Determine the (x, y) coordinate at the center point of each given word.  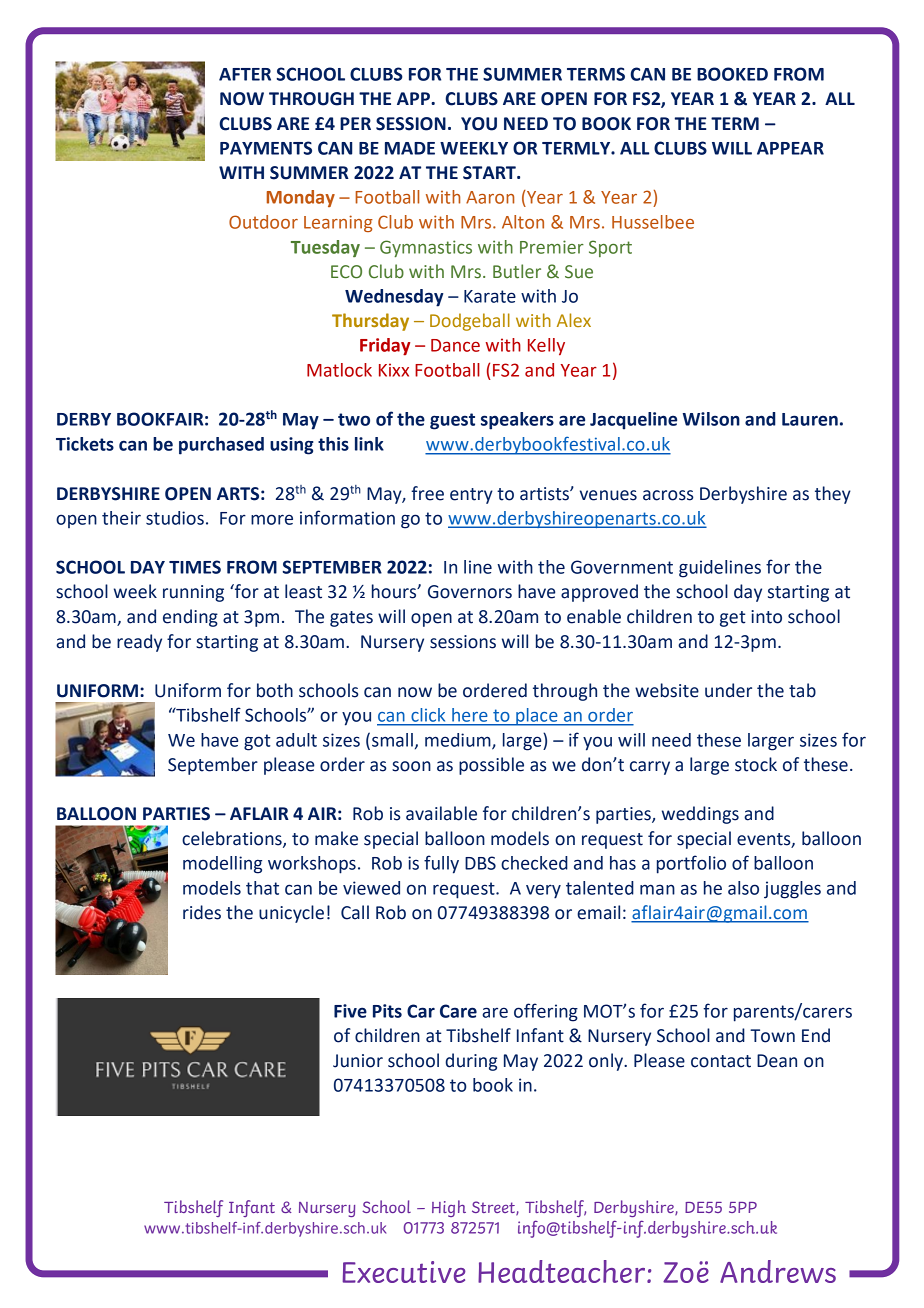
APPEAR (790, 148)
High (449, 1208)
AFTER (245, 74)
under (728, 690)
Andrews (778, 1271)
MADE (410, 148)
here (469, 715)
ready (139, 643)
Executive (404, 1272)
